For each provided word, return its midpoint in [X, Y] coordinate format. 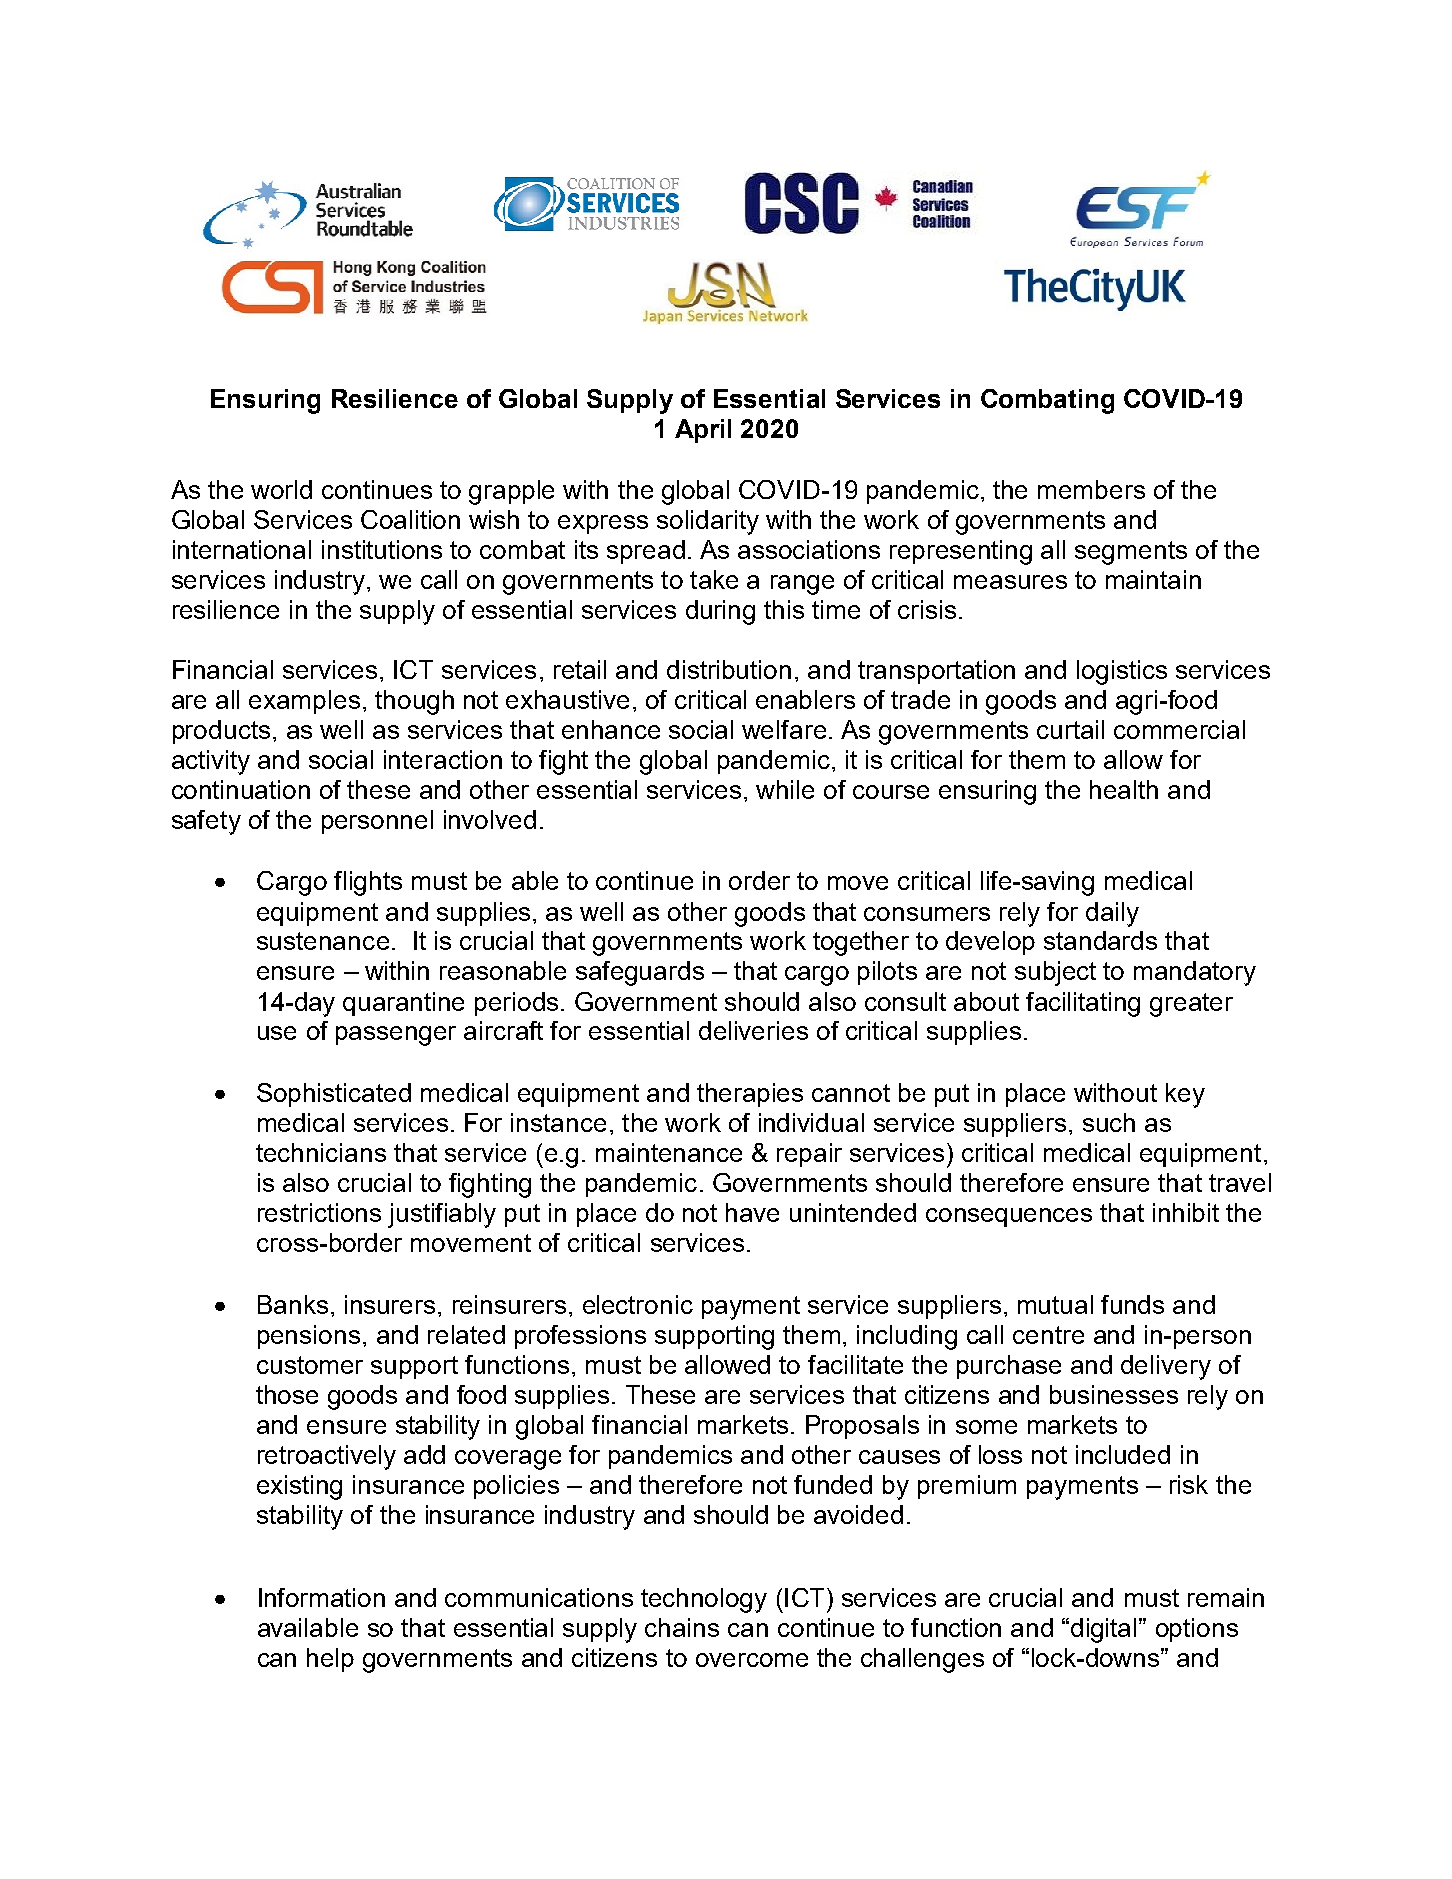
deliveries [753, 1030]
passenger [396, 1036]
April [703, 431]
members [1091, 489]
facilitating [1083, 1004]
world [281, 489]
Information [322, 1597]
